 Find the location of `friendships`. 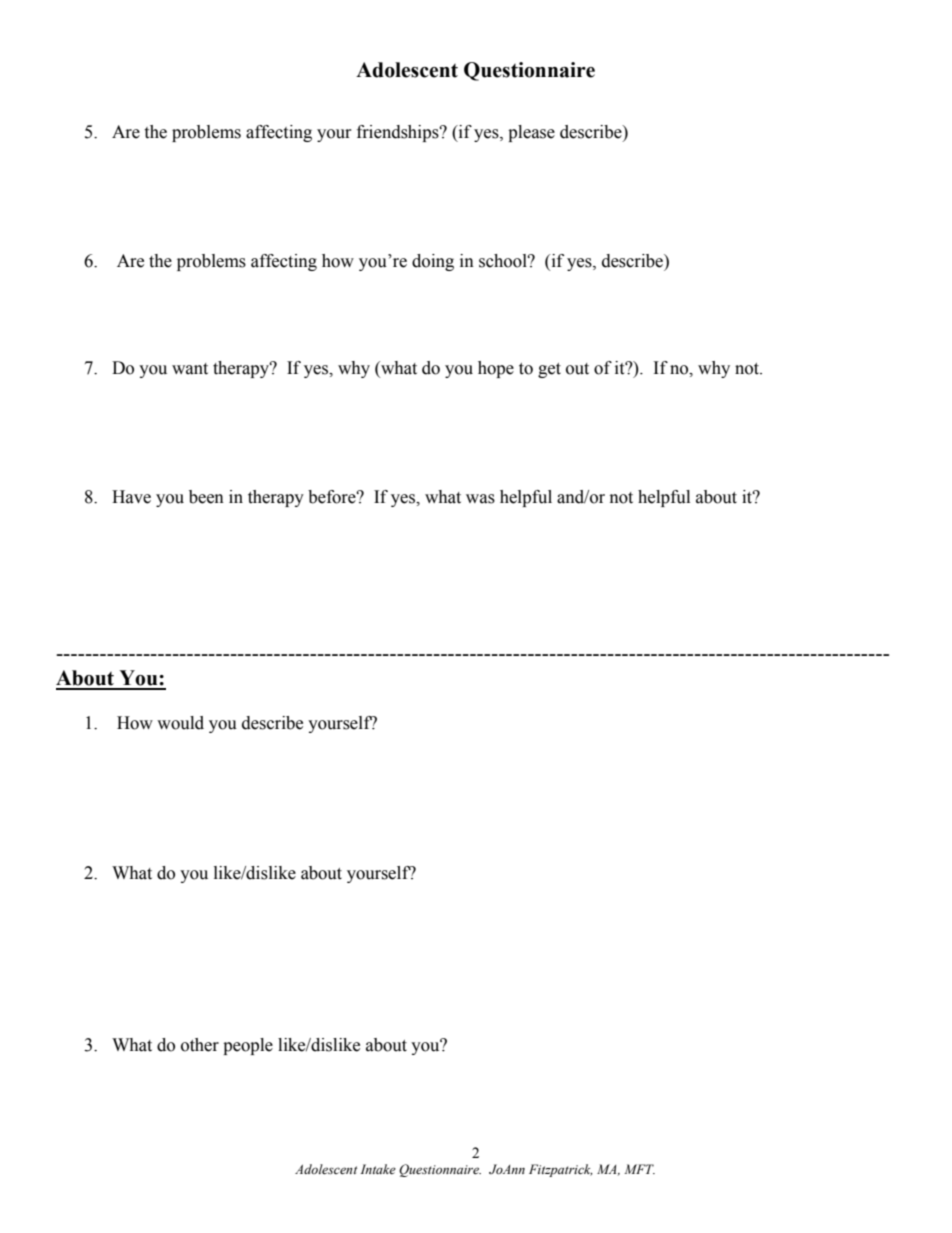

friendships is located at coordinates (399, 133).
